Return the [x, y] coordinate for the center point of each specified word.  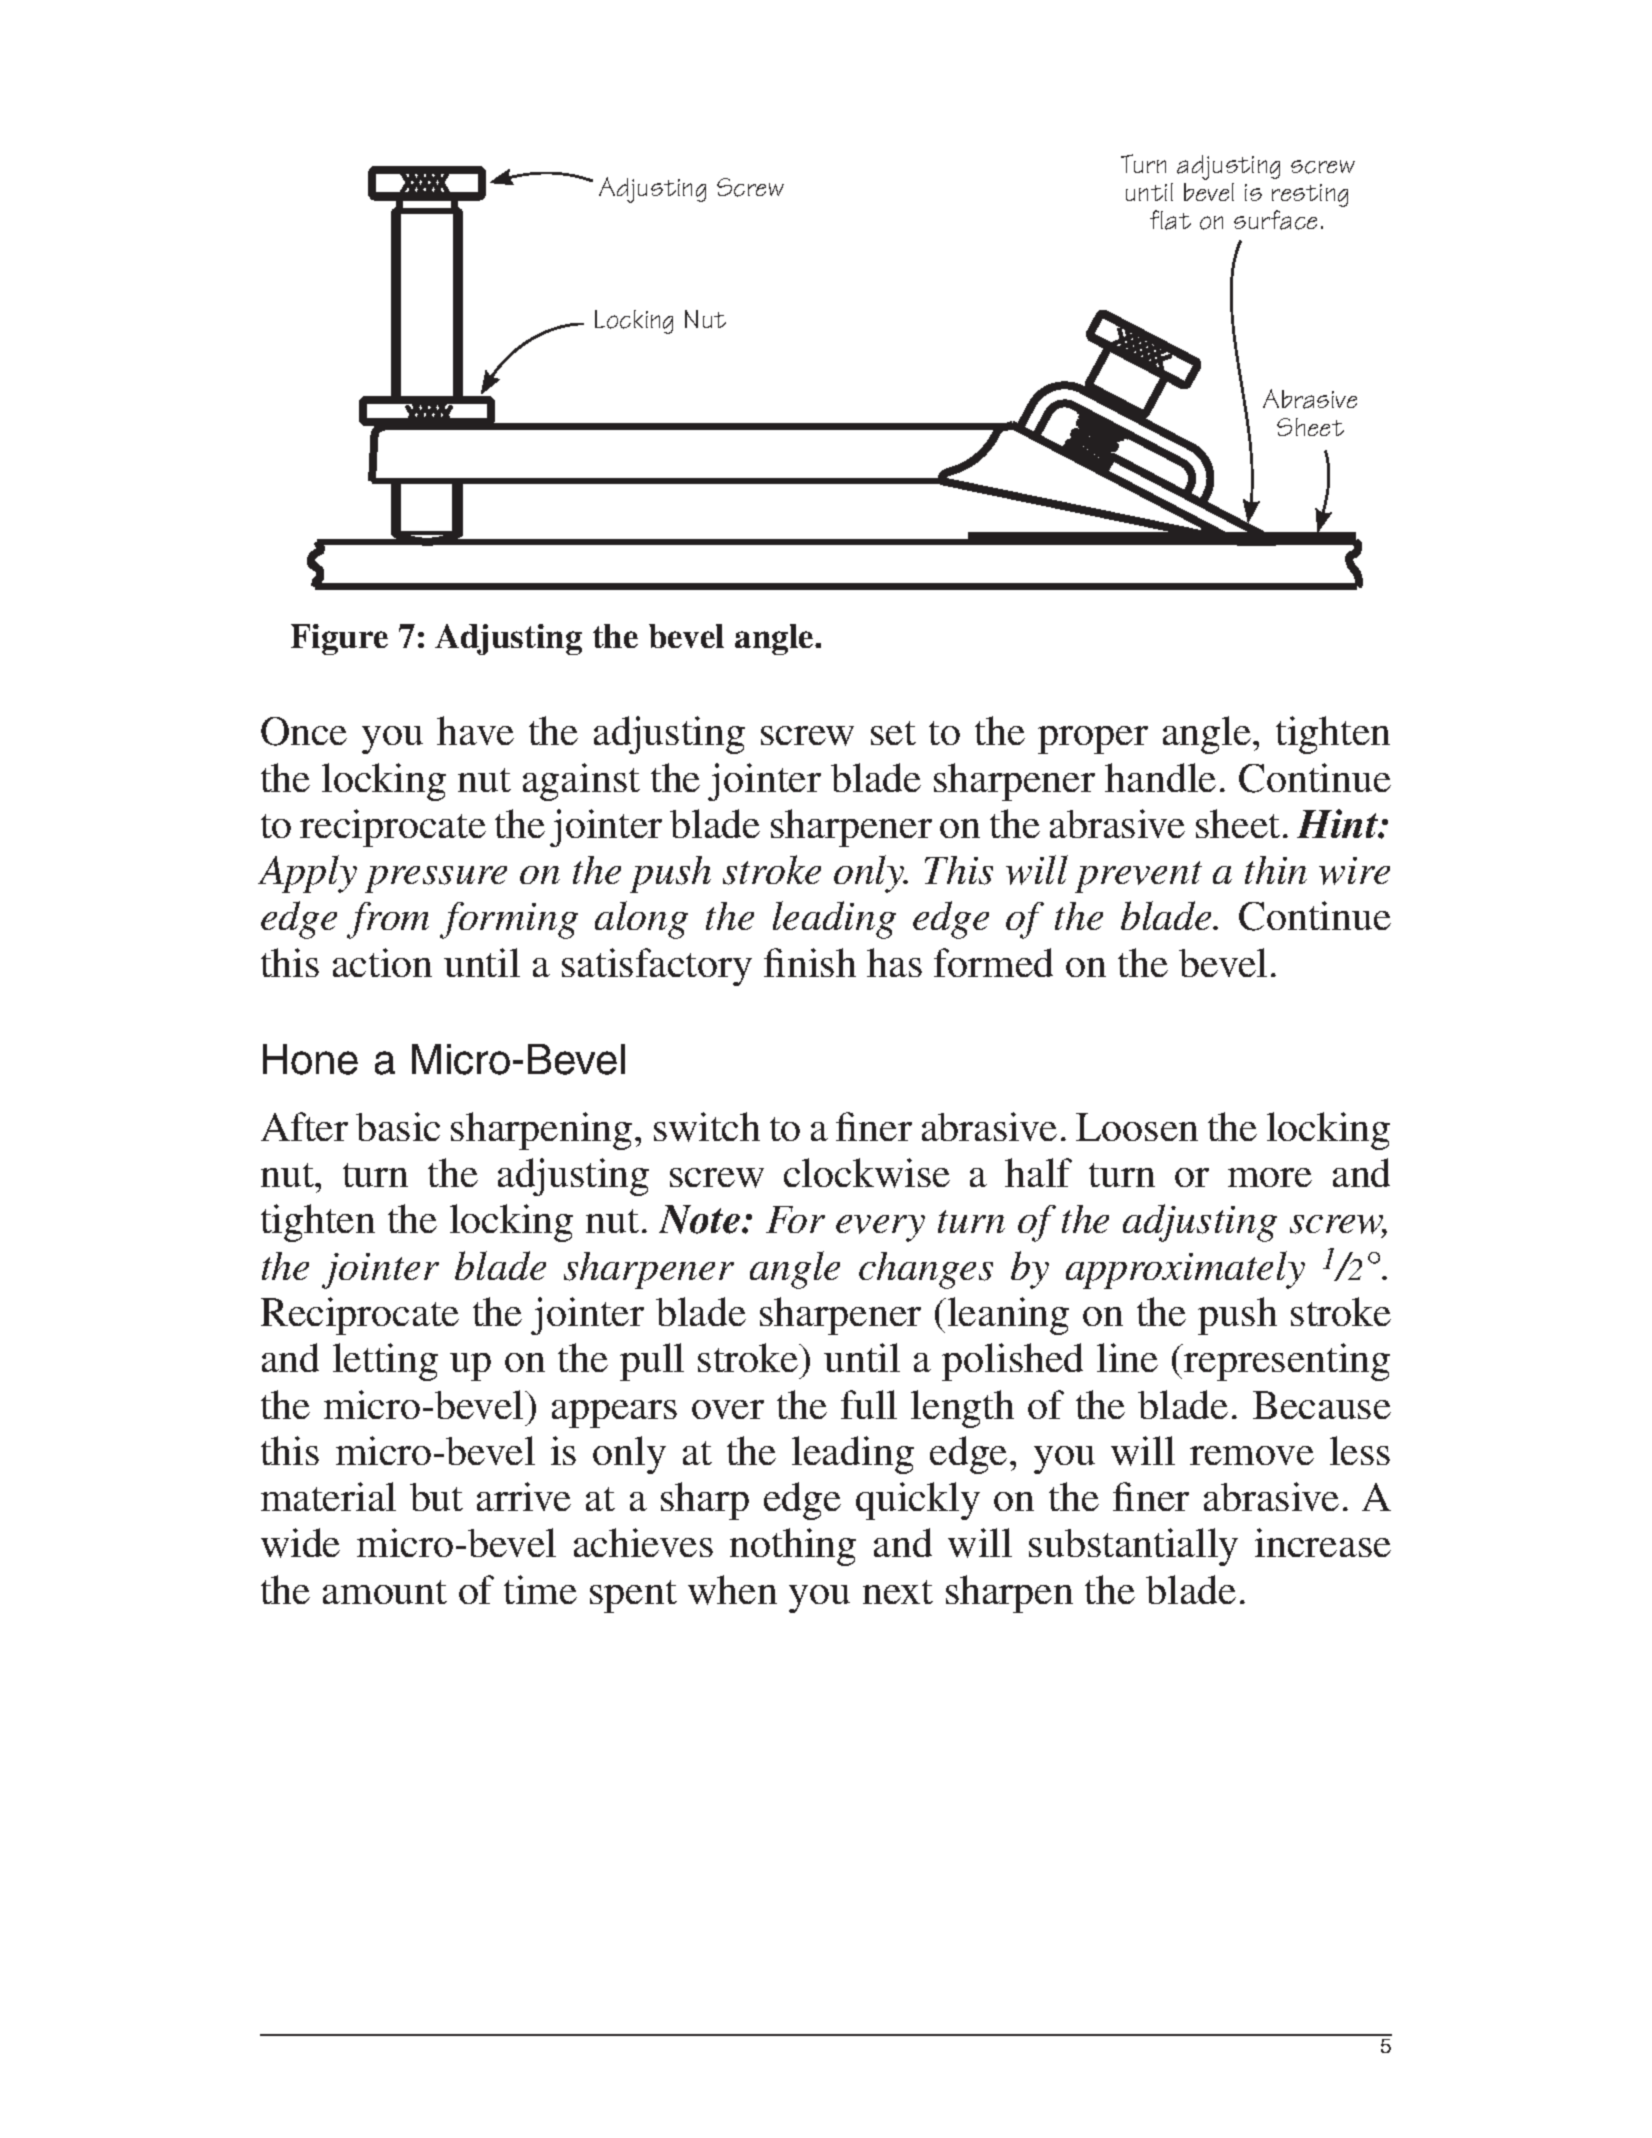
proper [1093, 740]
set [893, 733]
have [475, 730]
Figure [339, 639]
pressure [436, 879]
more [1270, 1177]
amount [385, 1592]
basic [398, 1126]
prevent [1138, 877]
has [894, 962]
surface [1275, 220]
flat [1170, 220]
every [880, 1228]
